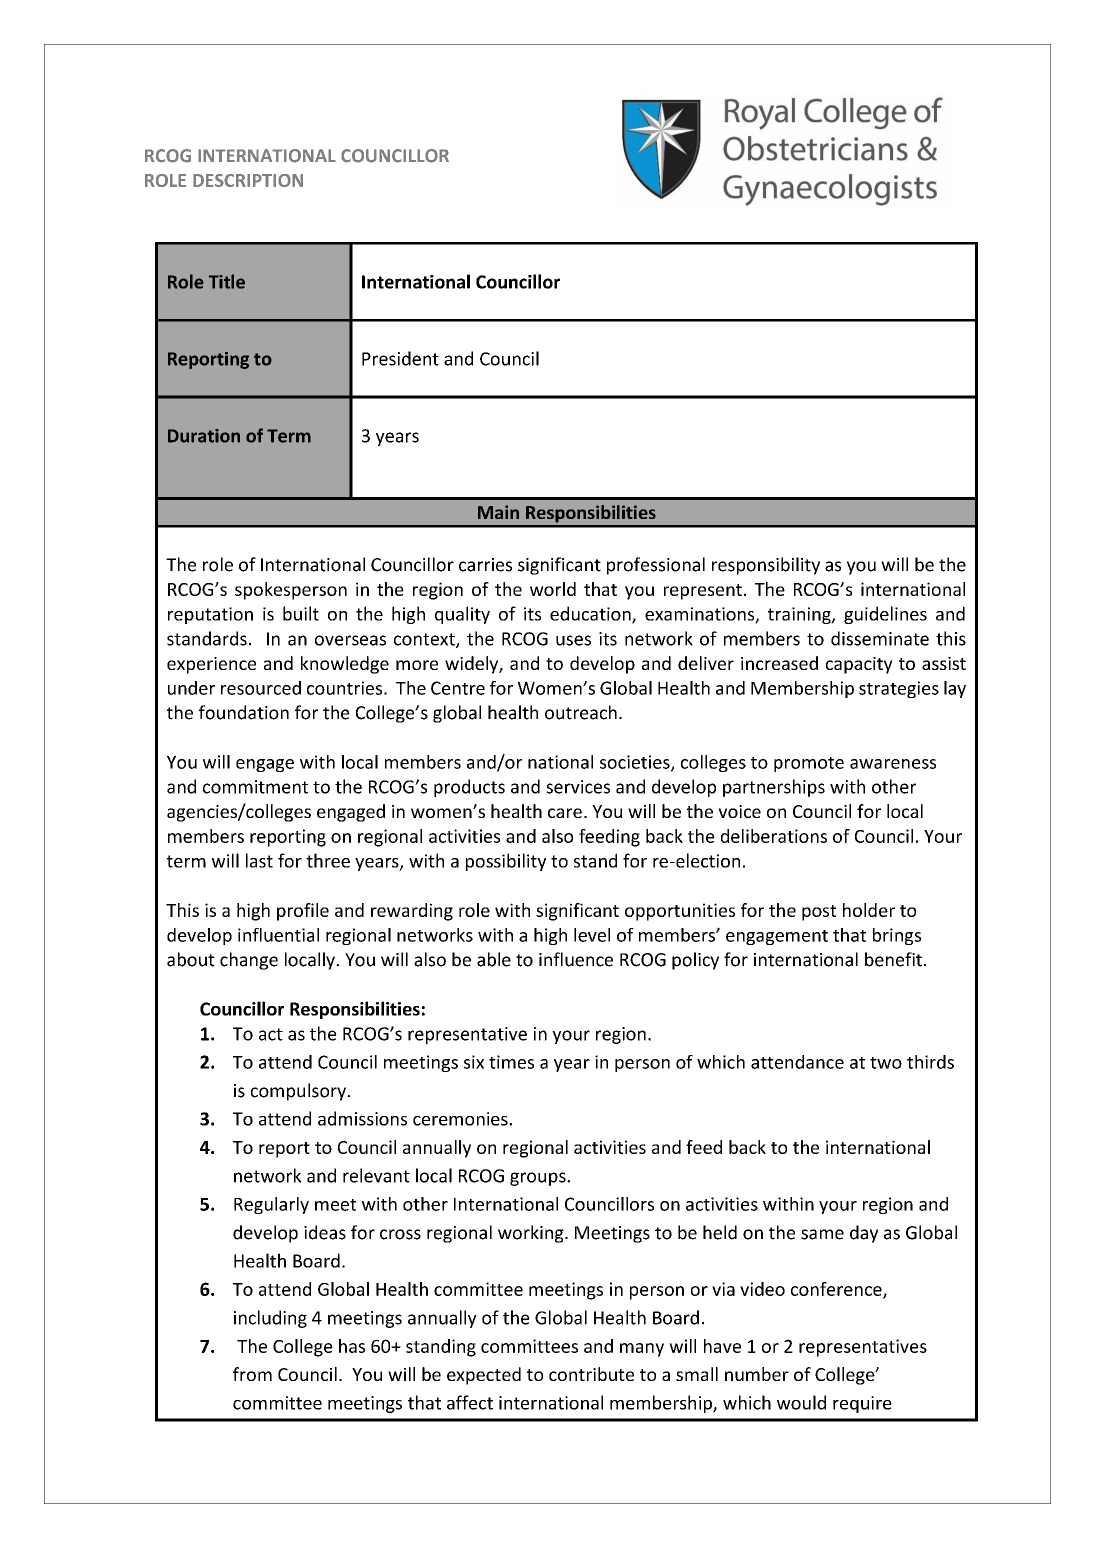  What do you see at coordinates (248, 180) in the screenshot?
I see `DESCRIPTION` at bounding box center [248, 180].
